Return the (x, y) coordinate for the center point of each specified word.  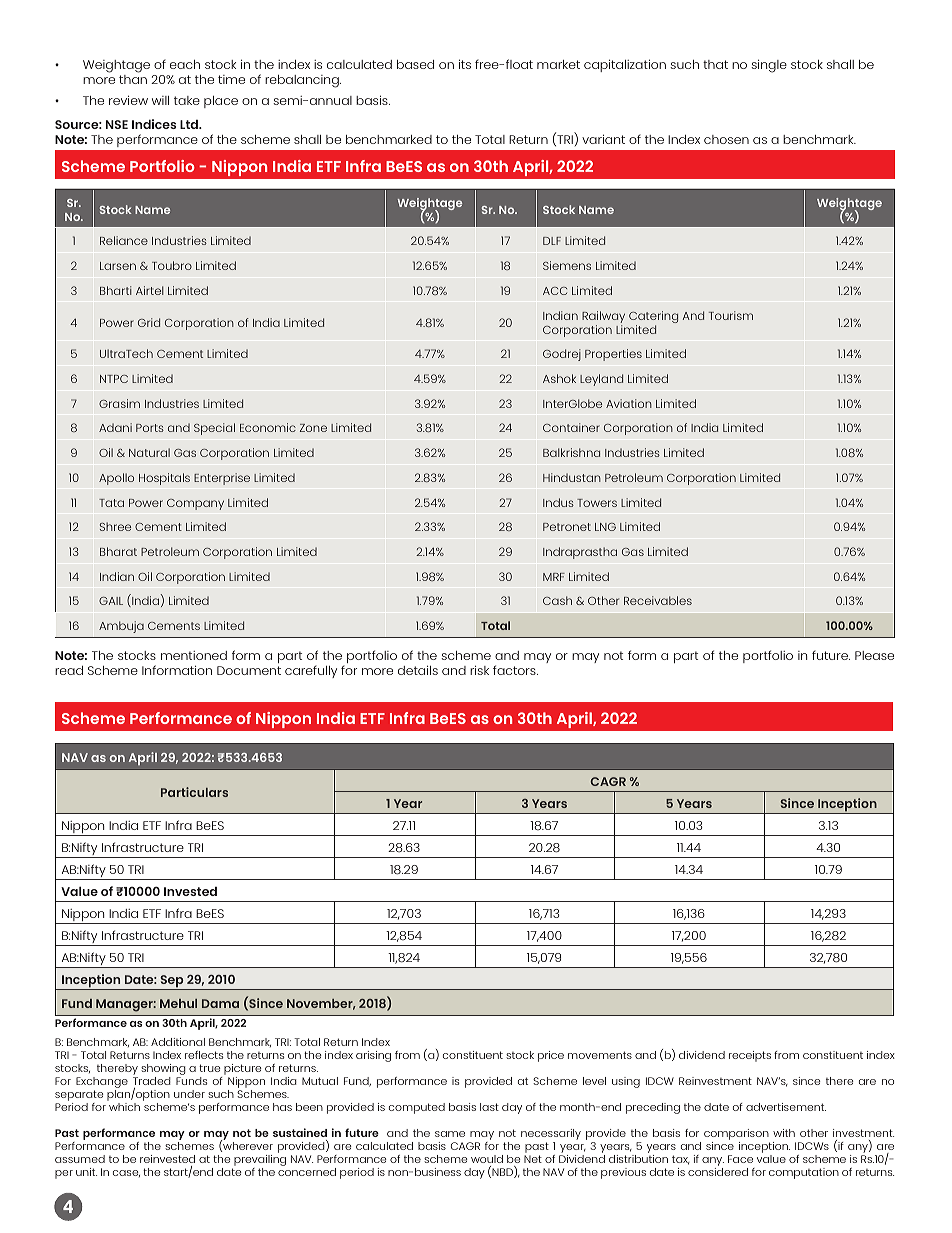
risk (479, 670)
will (160, 100)
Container (571, 427)
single (769, 66)
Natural (149, 452)
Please (874, 655)
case (126, 1173)
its (465, 64)
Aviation (629, 403)
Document (249, 670)
